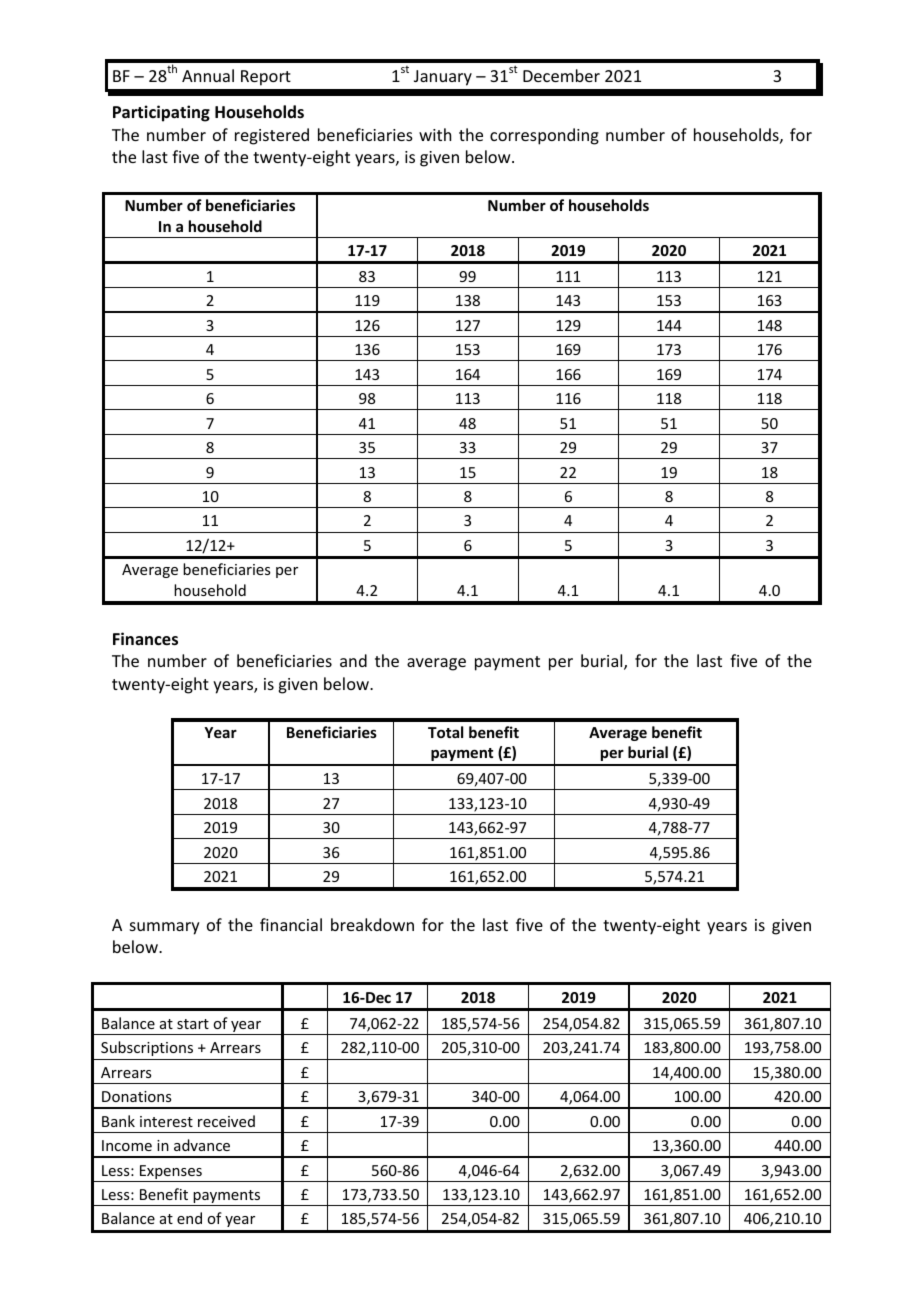  What do you see at coordinates (353, 660) in the page?
I see `and` at bounding box center [353, 660].
